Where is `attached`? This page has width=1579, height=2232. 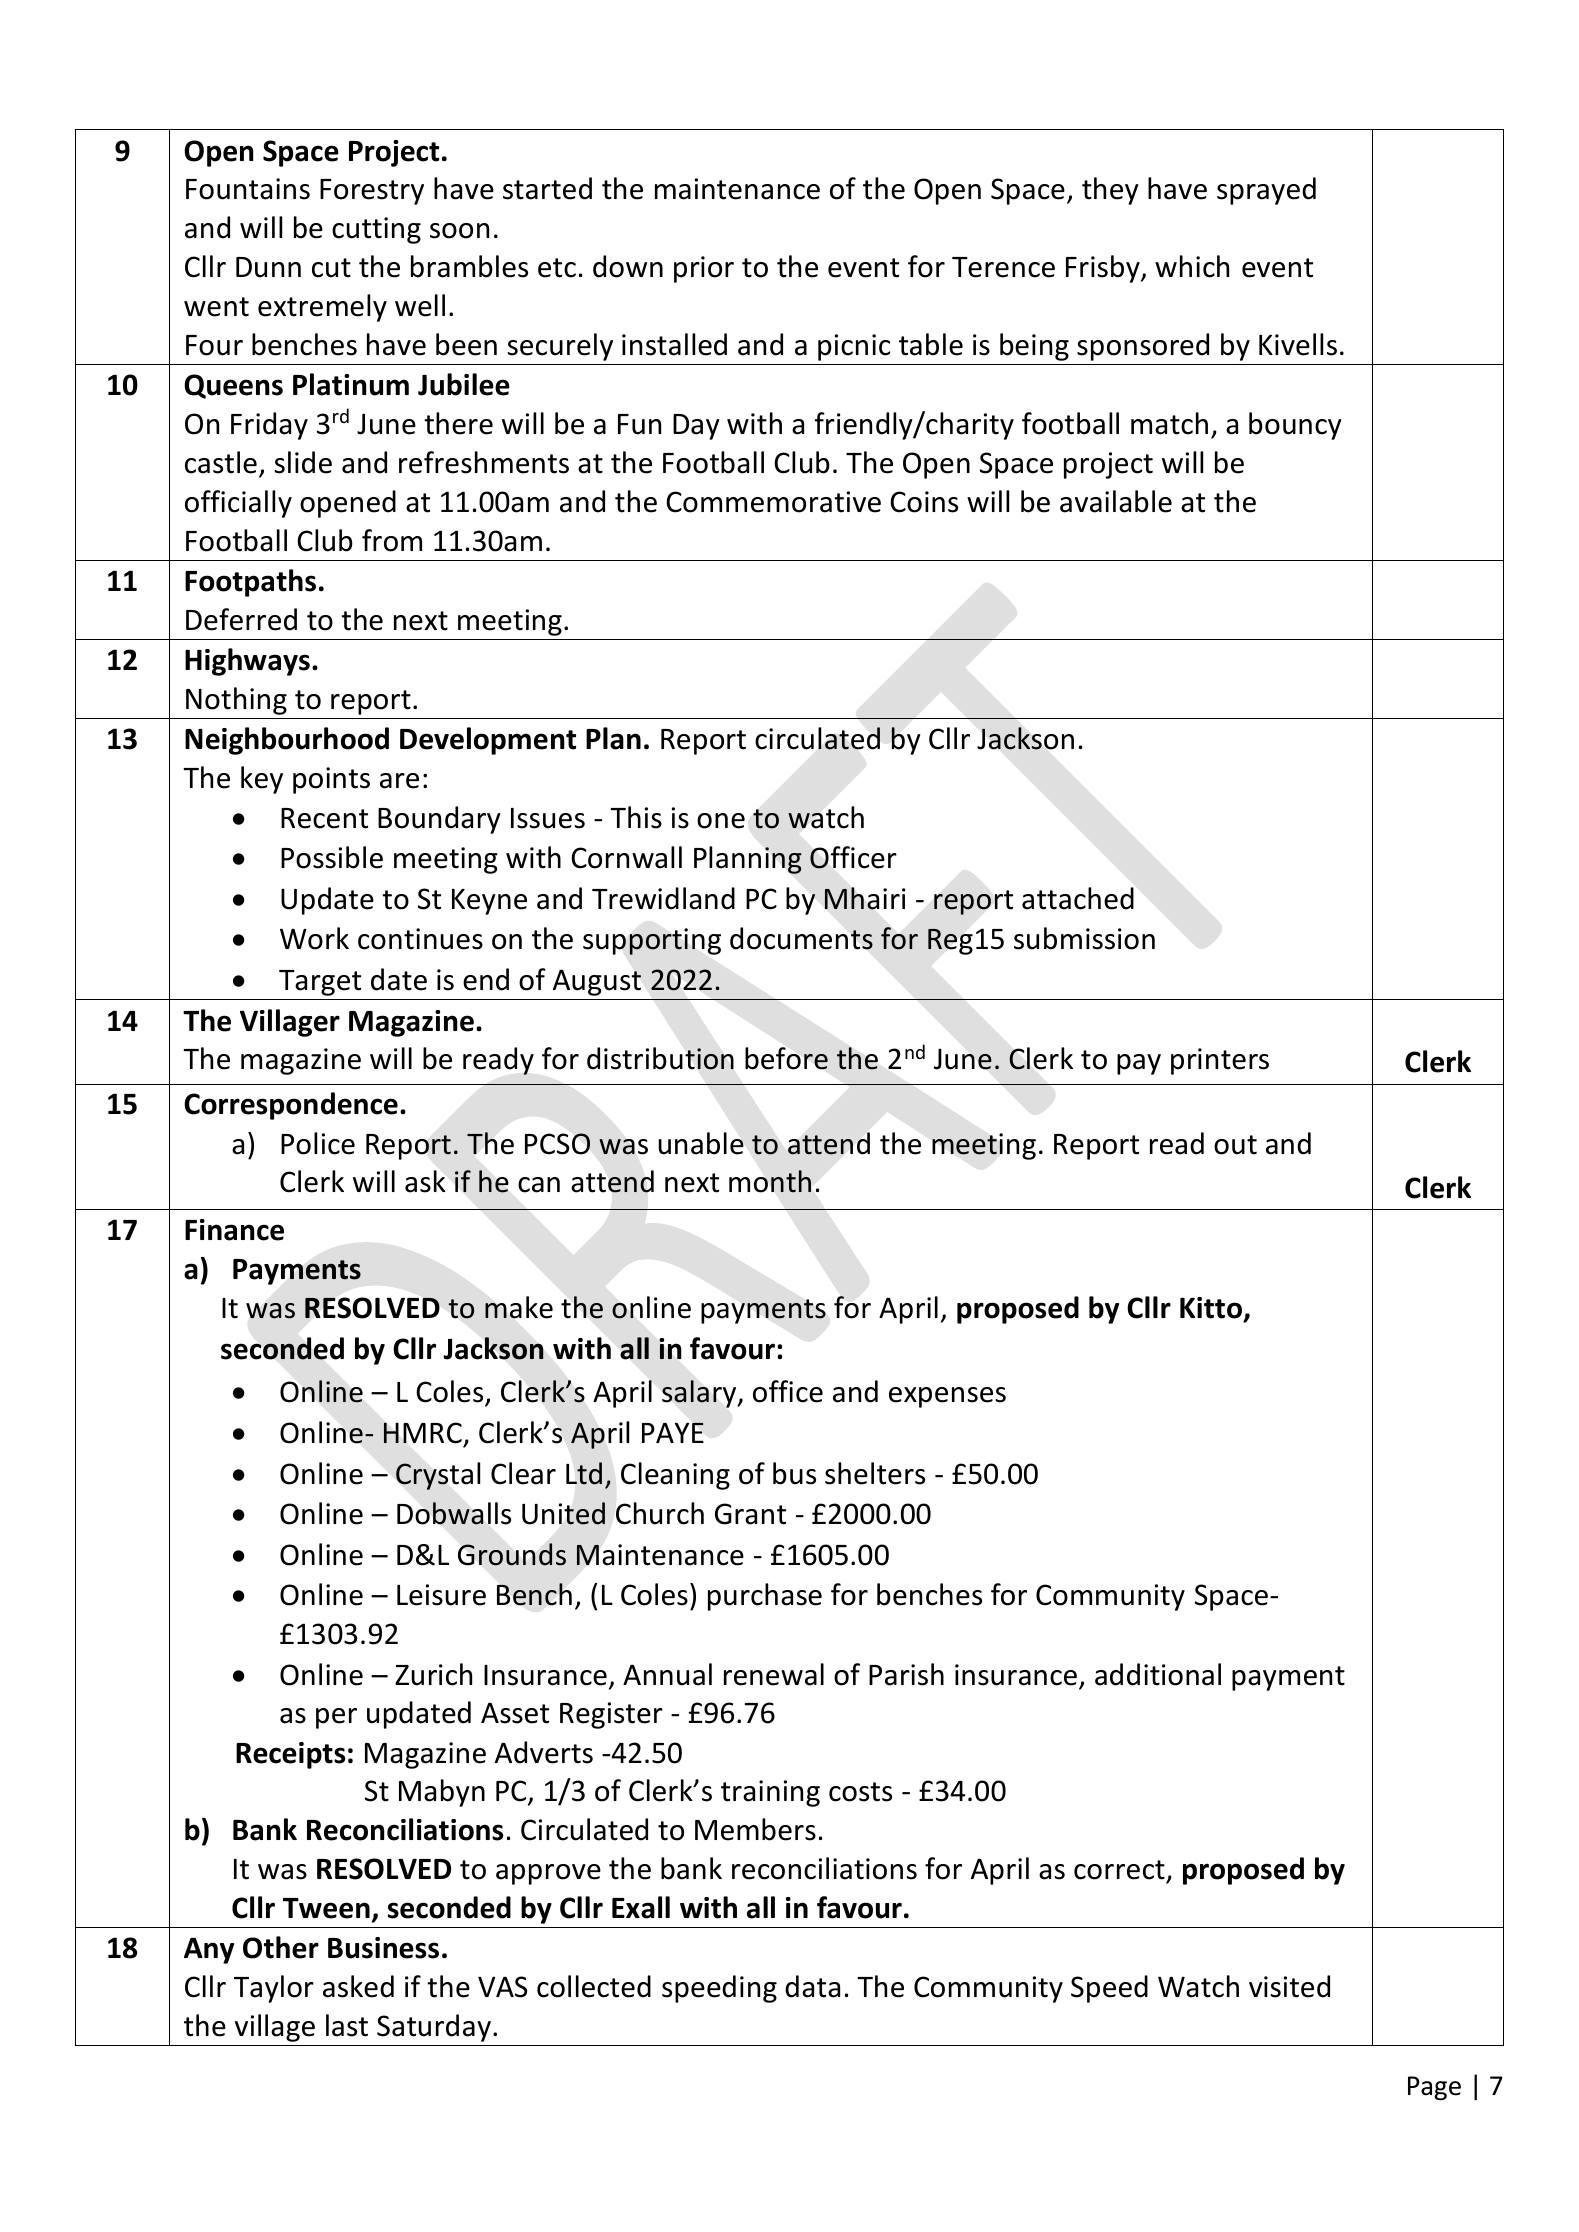 attached is located at coordinates (1078, 898).
